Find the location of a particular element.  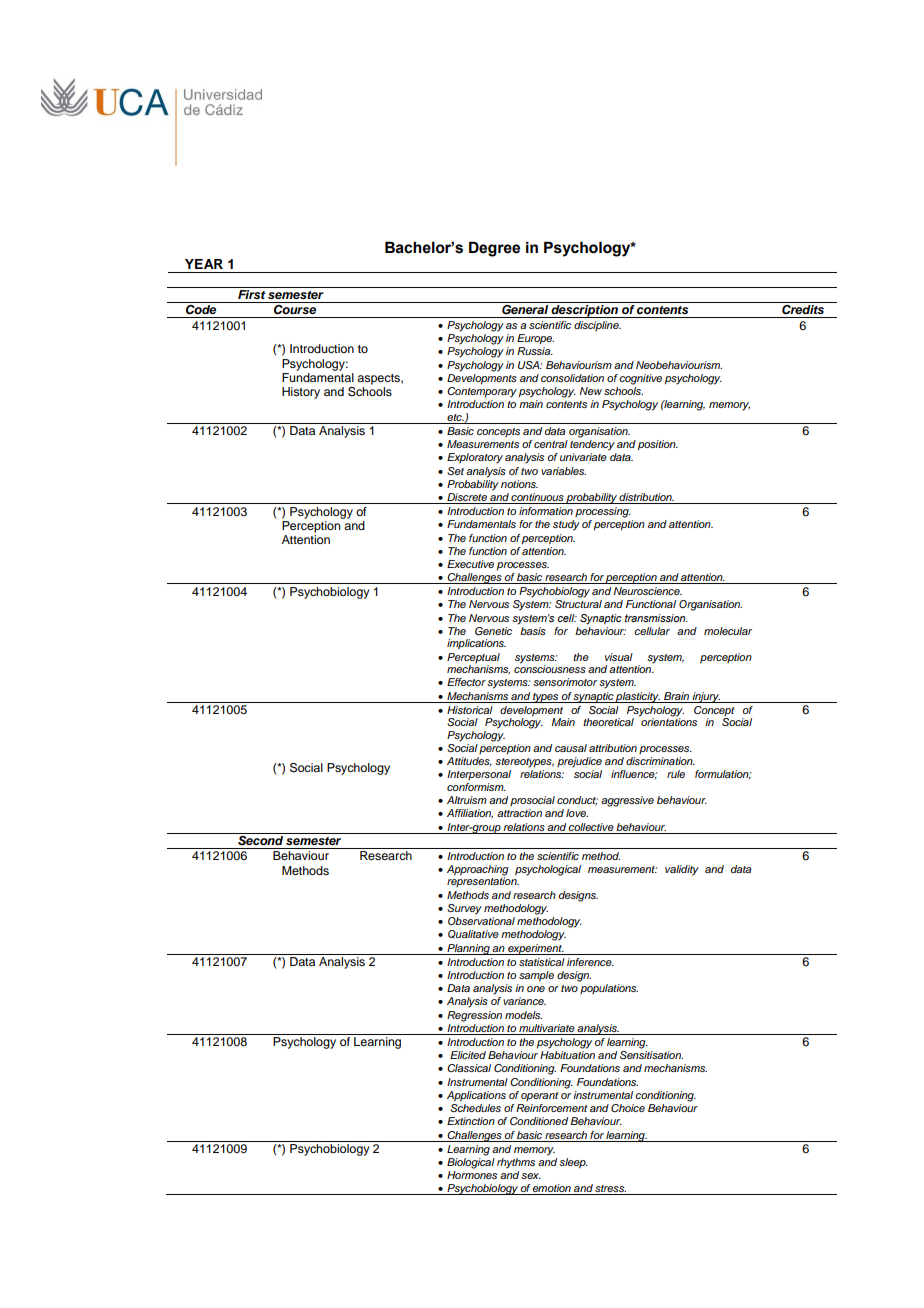

transmission is located at coordinates (656, 618).
